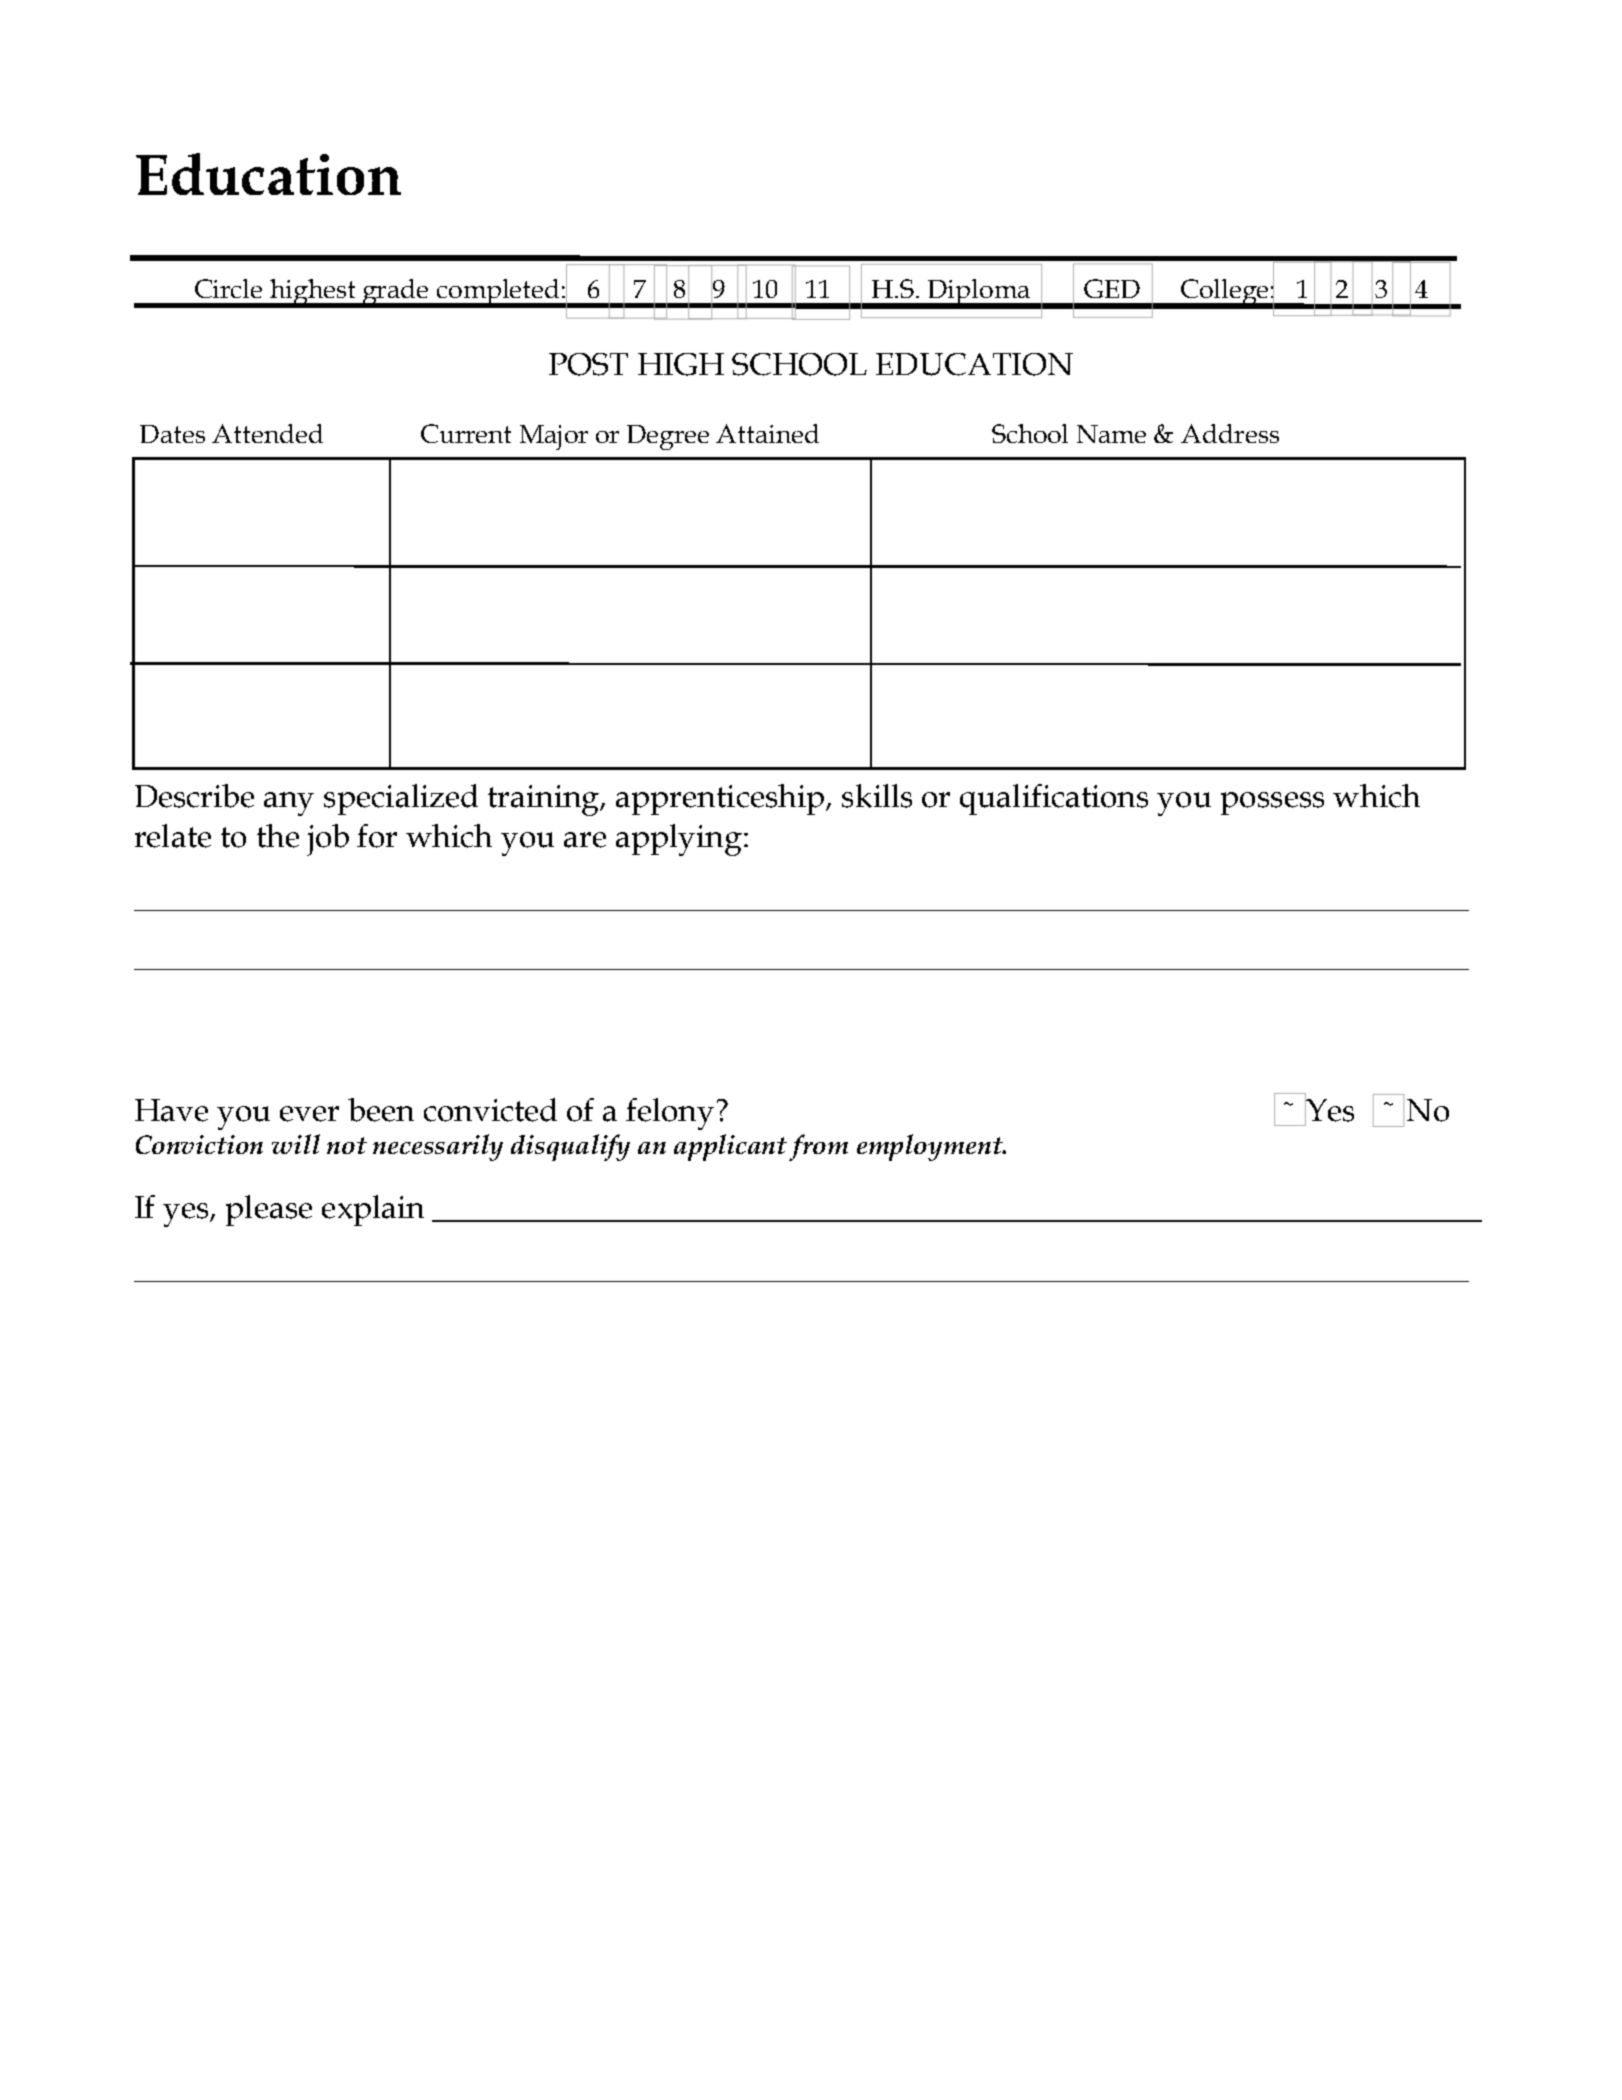 The height and width of the screenshot is (2100, 1622). Describe the element at coordinates (228, 288) in the screenshot. I see `Circle` at that location.
